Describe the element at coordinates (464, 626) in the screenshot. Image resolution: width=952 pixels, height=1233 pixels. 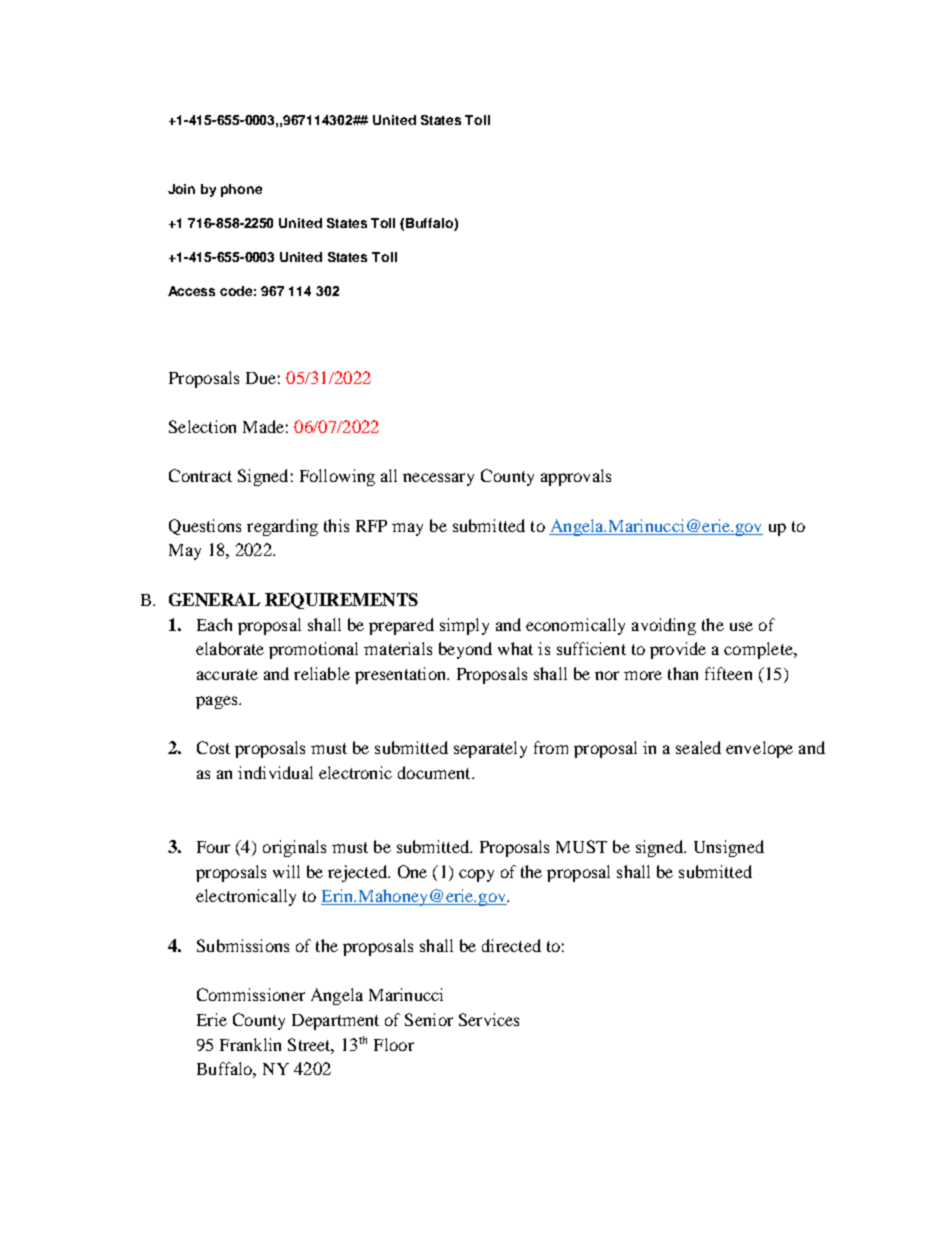
I see `simply` at that location.
